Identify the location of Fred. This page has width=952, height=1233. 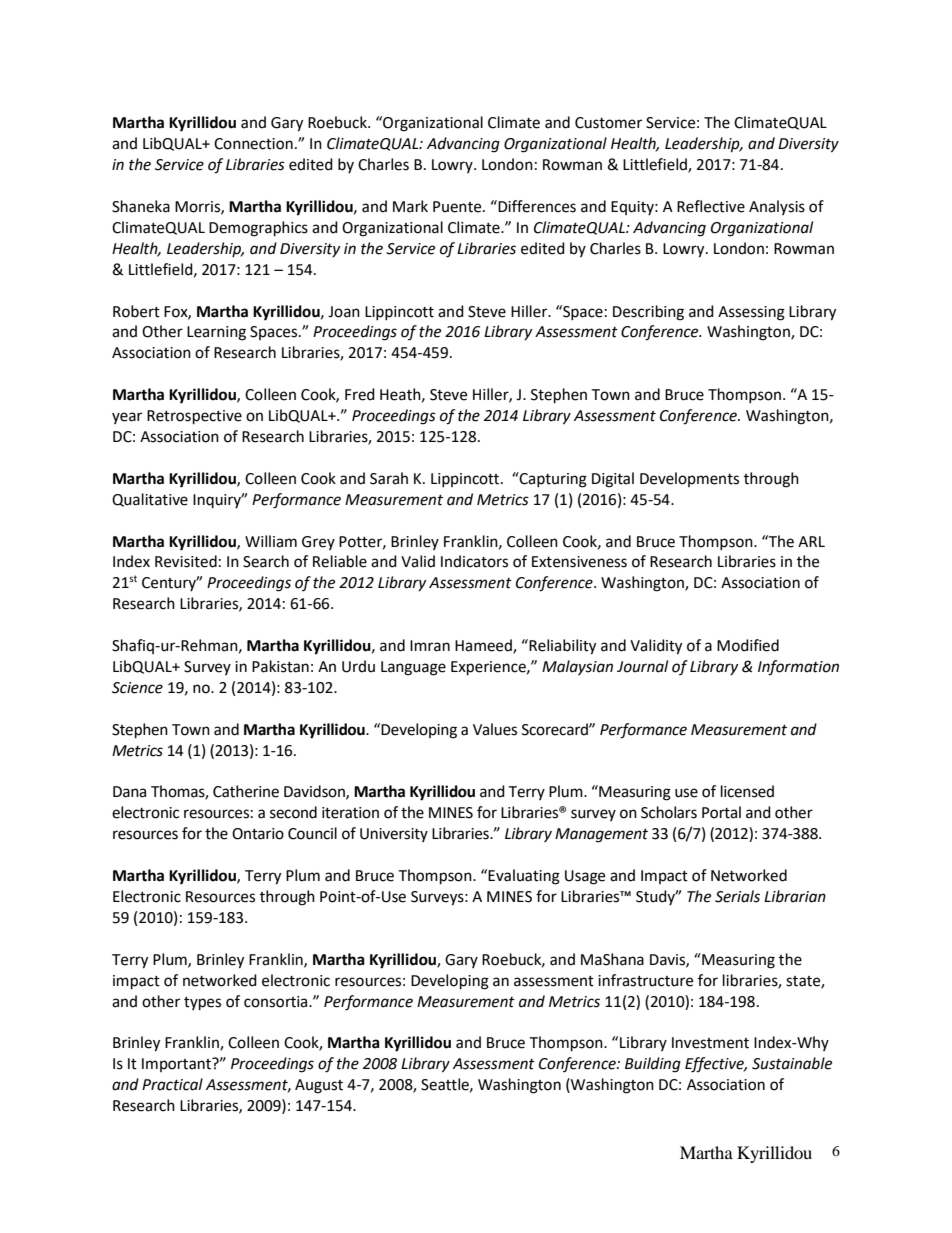
(360, 394).
